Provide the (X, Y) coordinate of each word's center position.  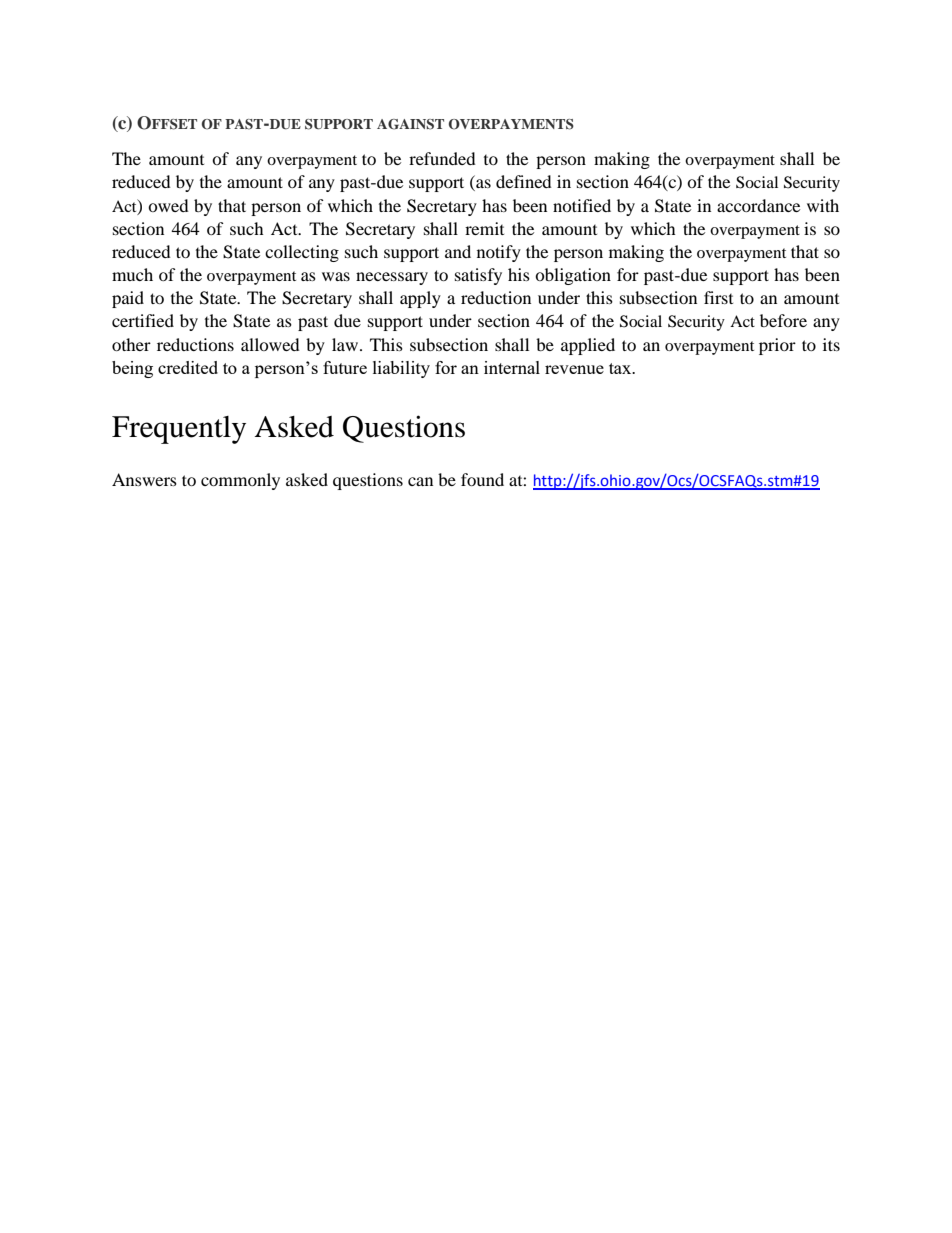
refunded (442, 158)
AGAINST (410, 124)
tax (621, 368)
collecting (302, 253)
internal (512, 367)
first (718, 297)
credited (188, 367)
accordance (758, 205)
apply (420, 299)
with (823, 205)
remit (484, 228)
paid (128, 299)
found (482, 479)
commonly (240, 481)
